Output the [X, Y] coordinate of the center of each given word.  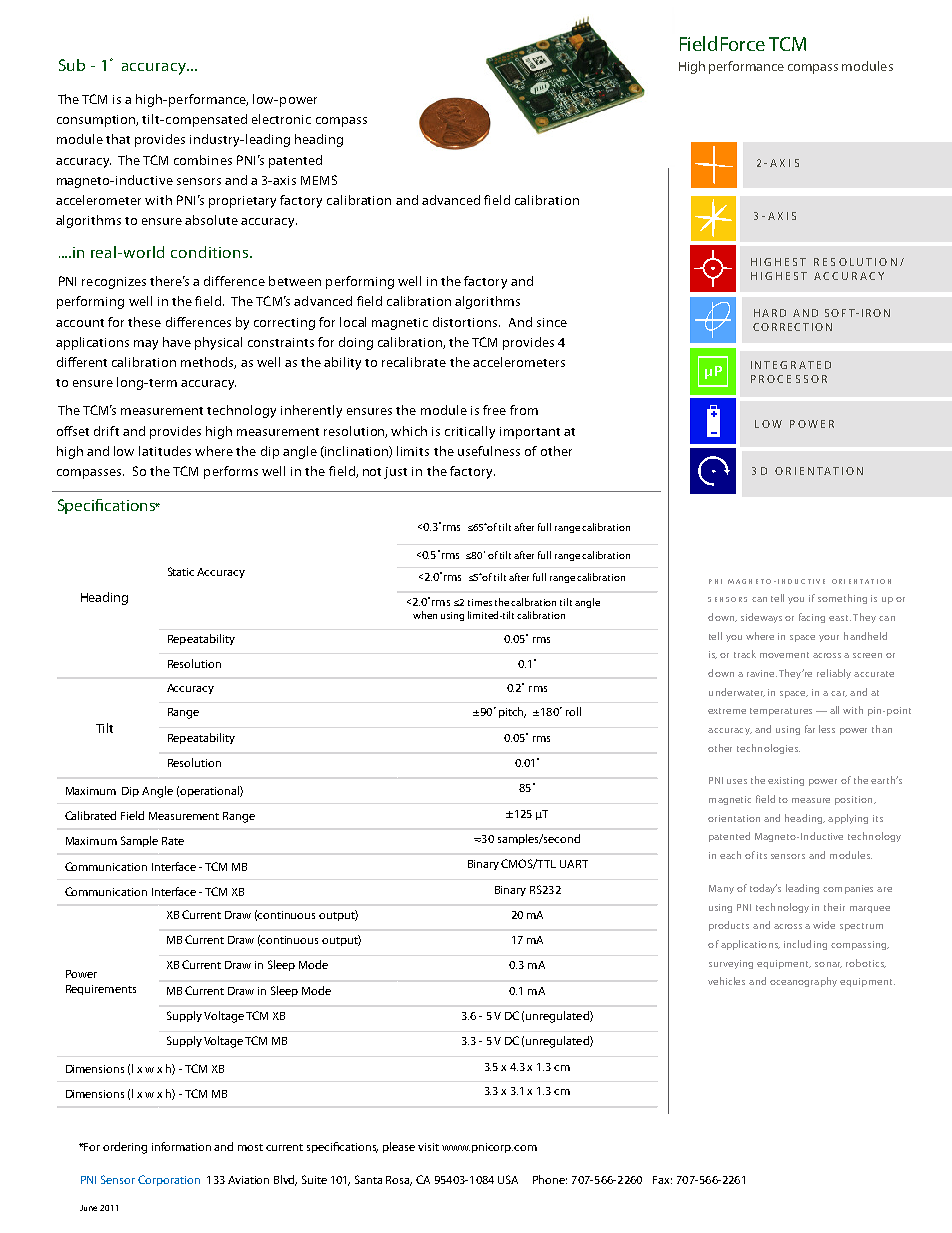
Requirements [101, 990]
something [842, 599]
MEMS [319, 180]
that [118, 139]
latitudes [165, 451]
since [552, 322]
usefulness [489, 451]
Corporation [169, 1180]
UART [574, 864]
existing [786, 781]
